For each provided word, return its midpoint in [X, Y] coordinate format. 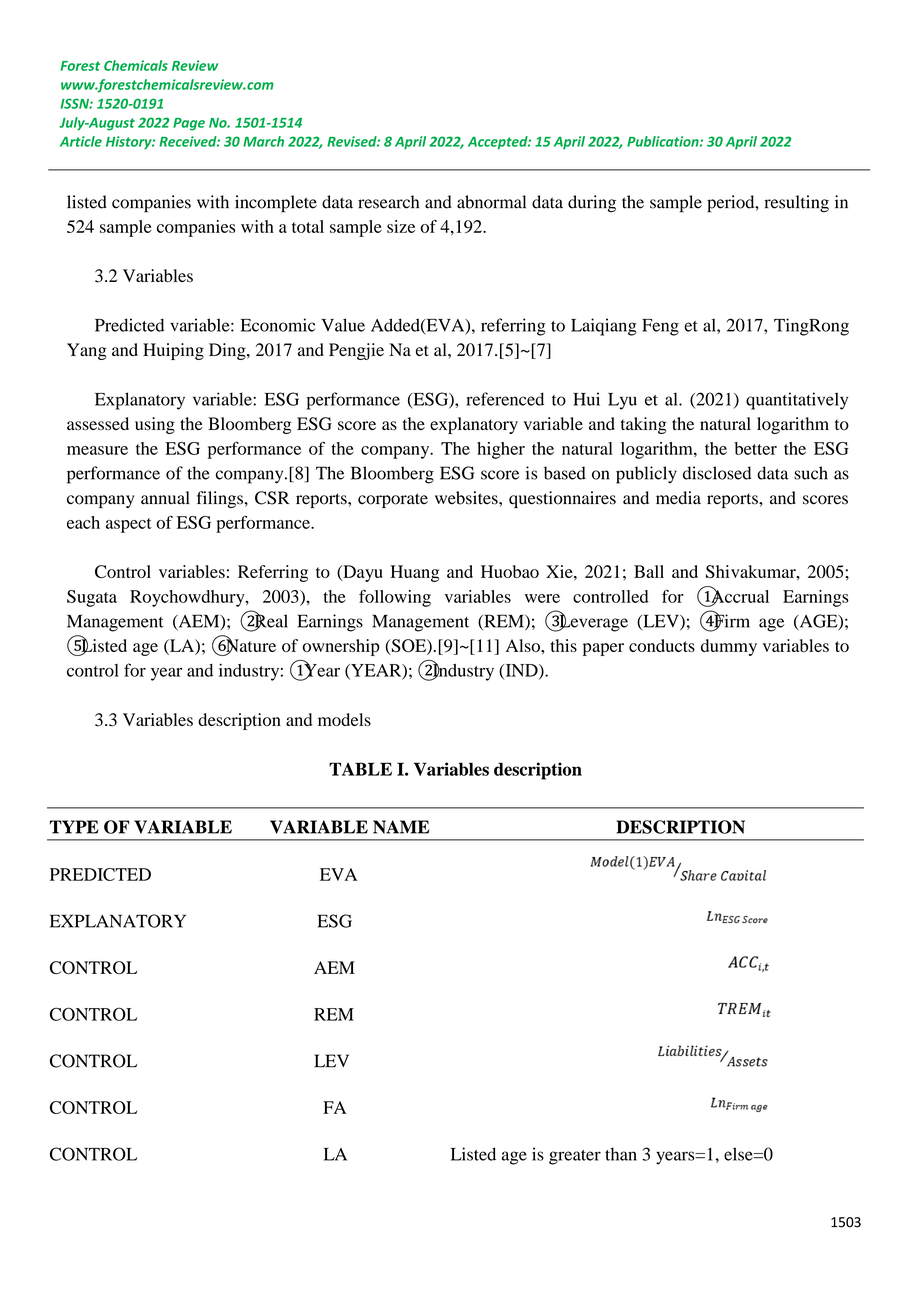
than [621, 1154]
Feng [660, 327]
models [344, 719]
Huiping [173, 351]
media [678, 498]
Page [189, 124]
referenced [505, 399]
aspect [129, 525]
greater [575, 1157]
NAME [401, 827]
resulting [796, 204]
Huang [414, 573]
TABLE [360, 769]
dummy [729, 647]
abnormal [491, 202]
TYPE [74, 827]
